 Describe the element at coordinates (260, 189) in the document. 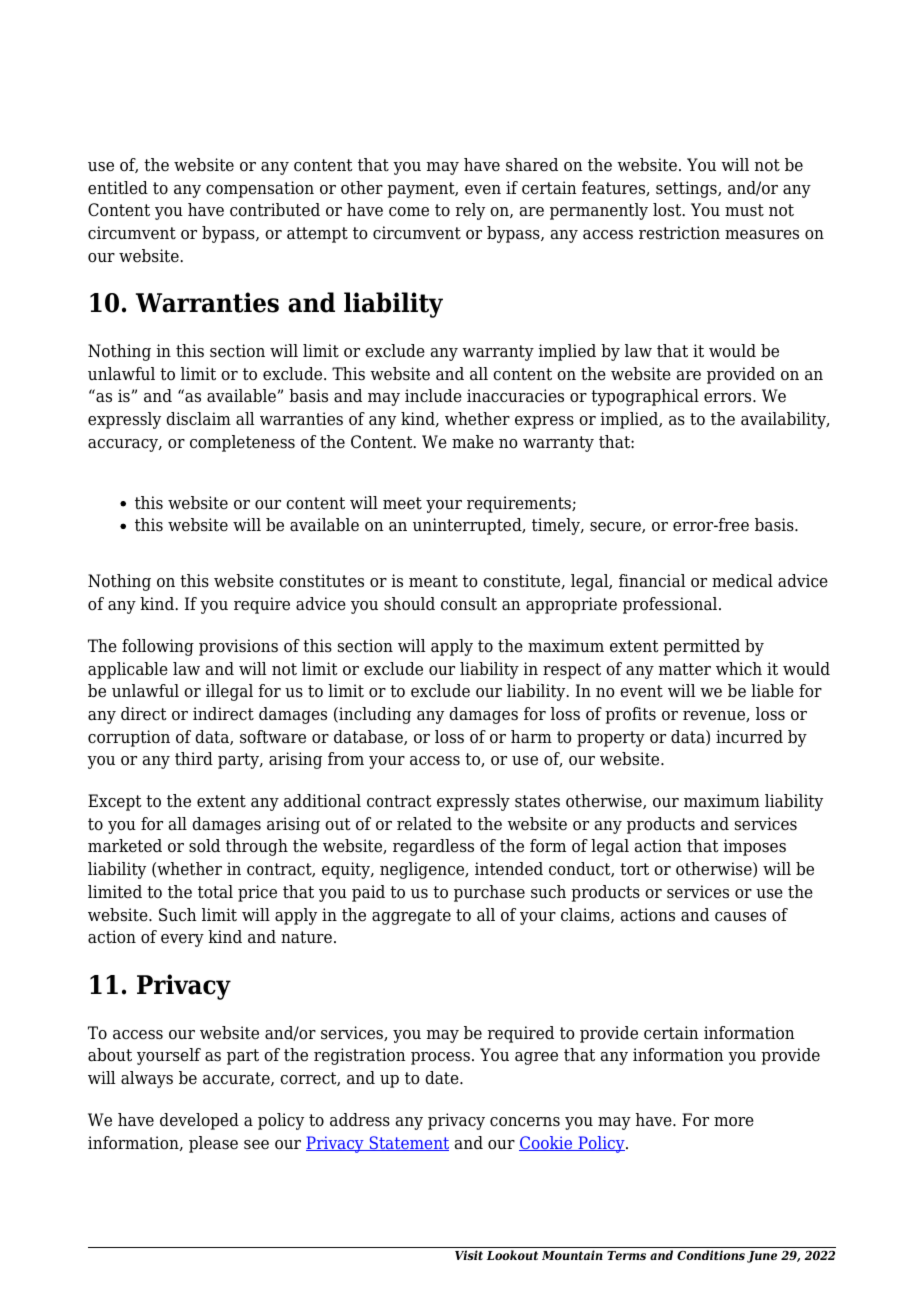

I see `compensation` at that location.
